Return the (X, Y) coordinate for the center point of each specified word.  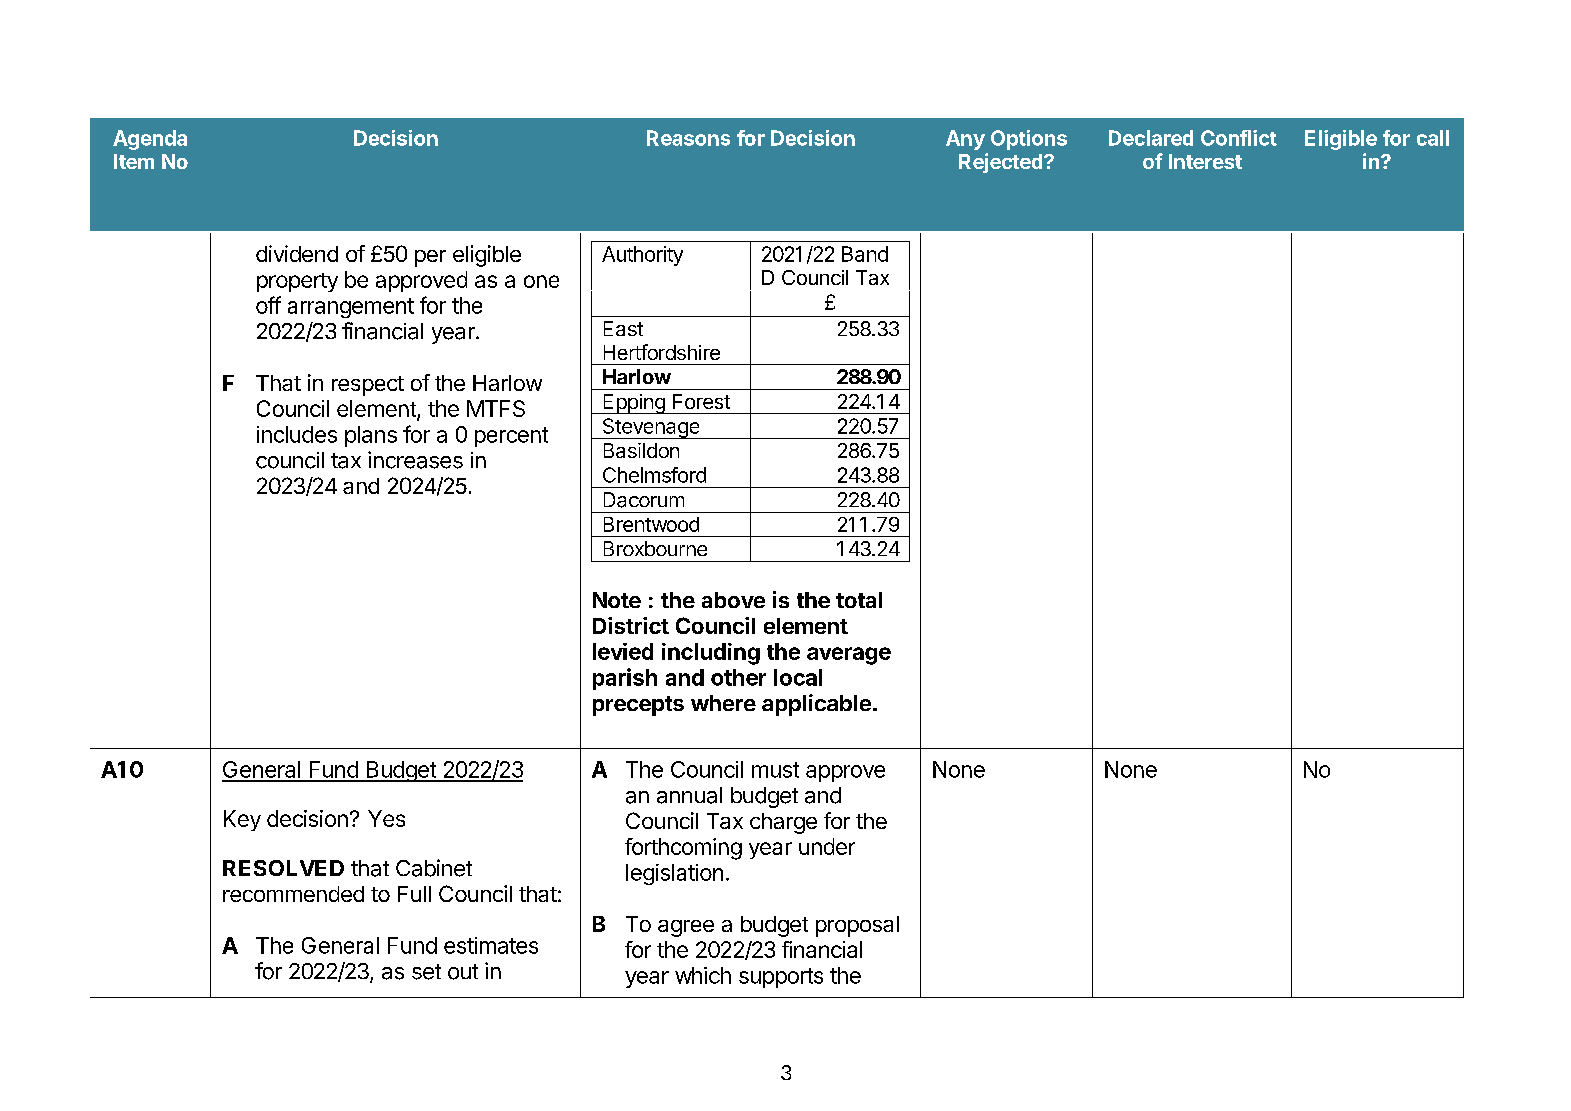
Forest (701, 401)
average (849, 656)
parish (625, 679)
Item (134, 161)
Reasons (688, 138)
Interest (1205, 161)
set (426, 972)
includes (297, 434)
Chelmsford (654, 475)
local (798, 677)
